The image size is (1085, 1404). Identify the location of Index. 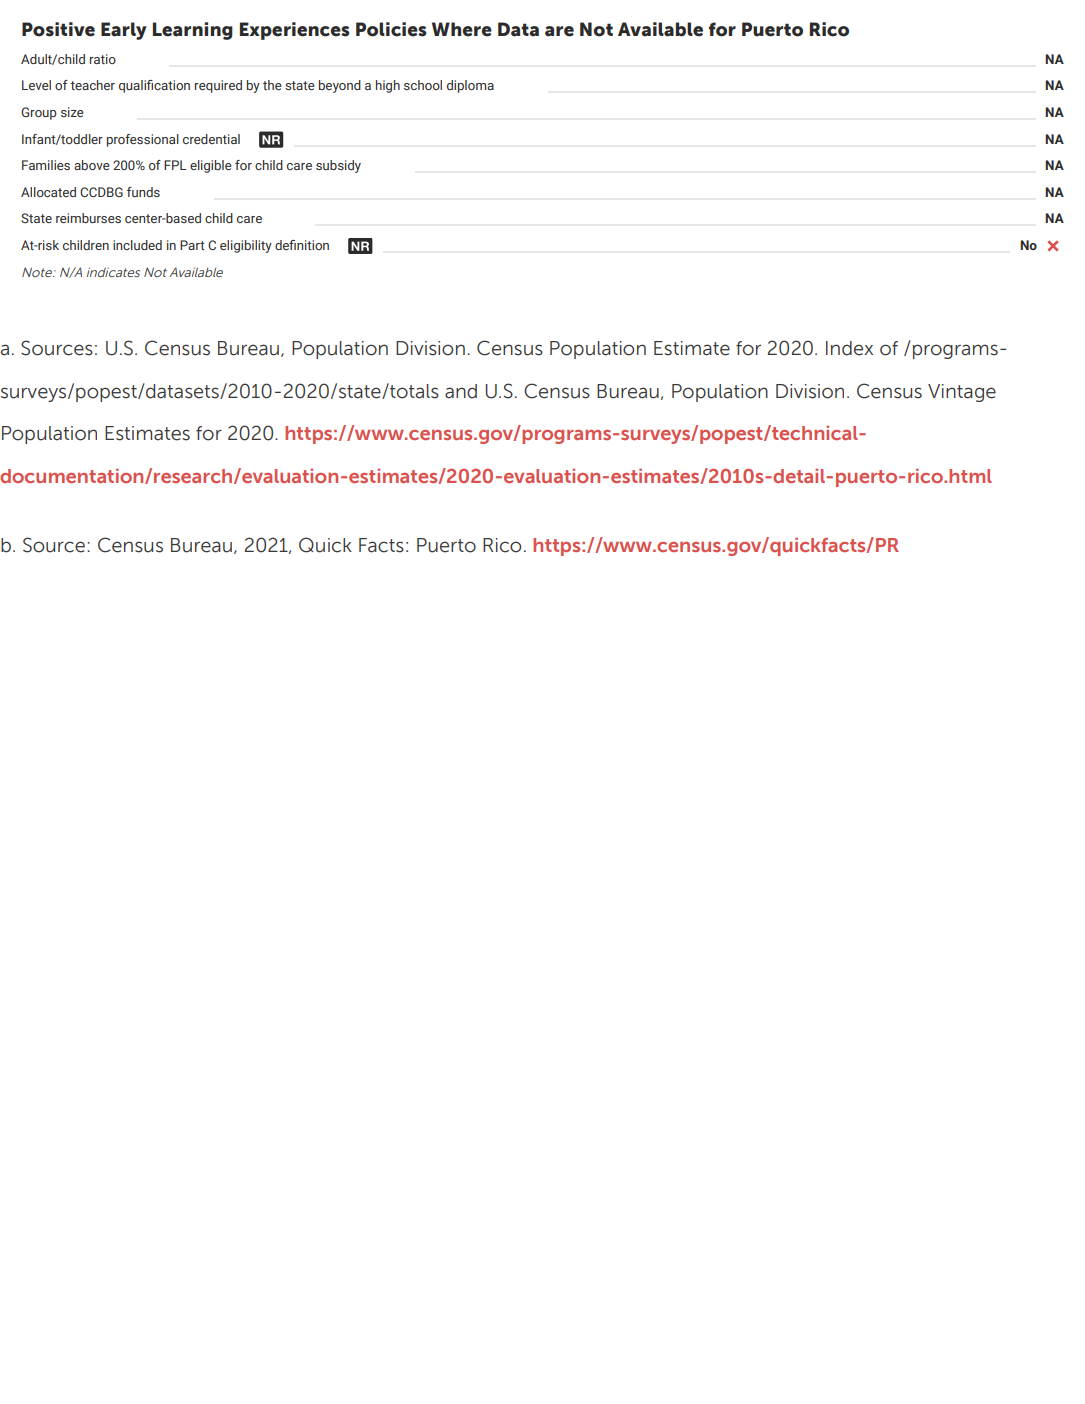
(849, 348).
